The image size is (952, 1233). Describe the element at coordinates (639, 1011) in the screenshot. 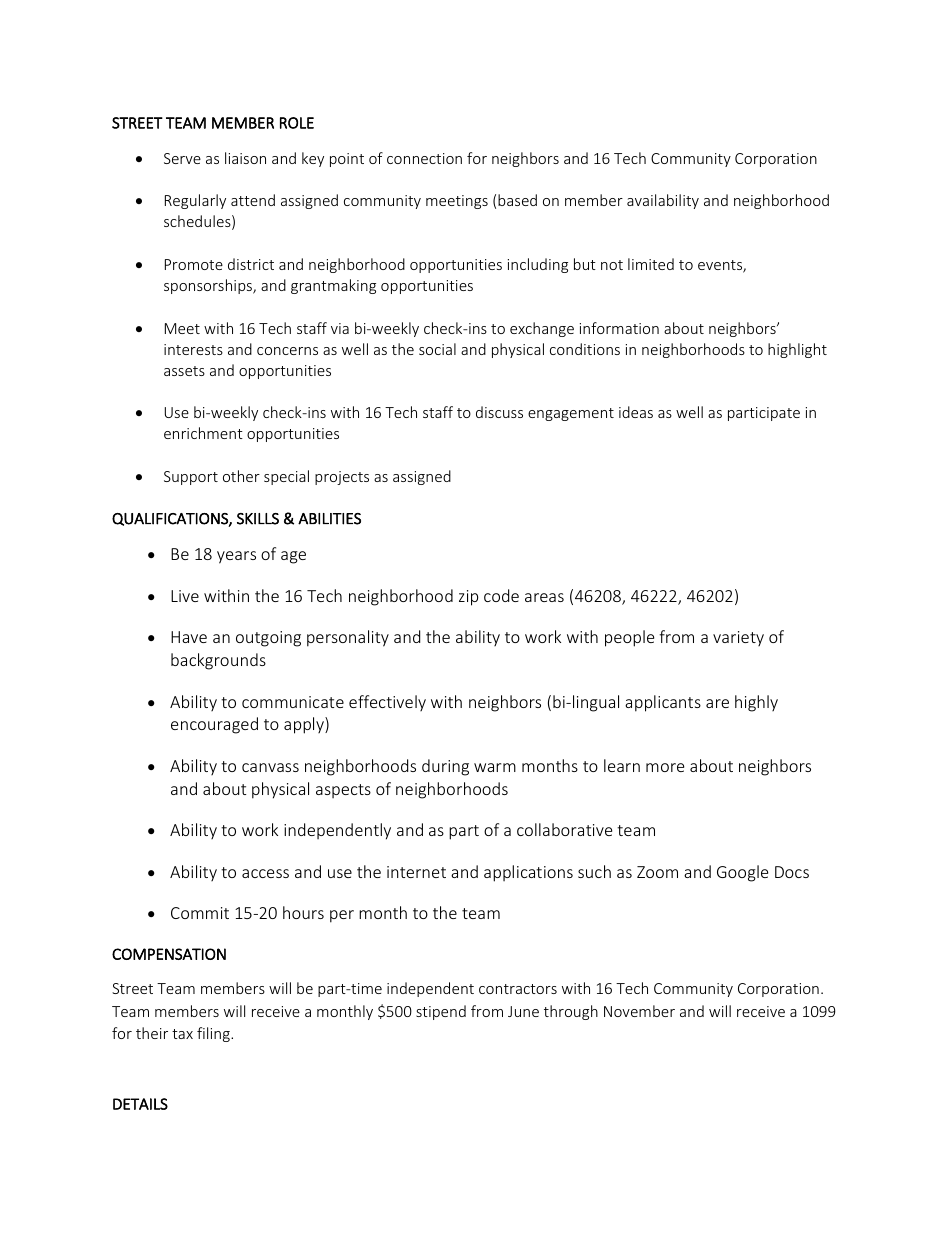

I see `November` at that location.
